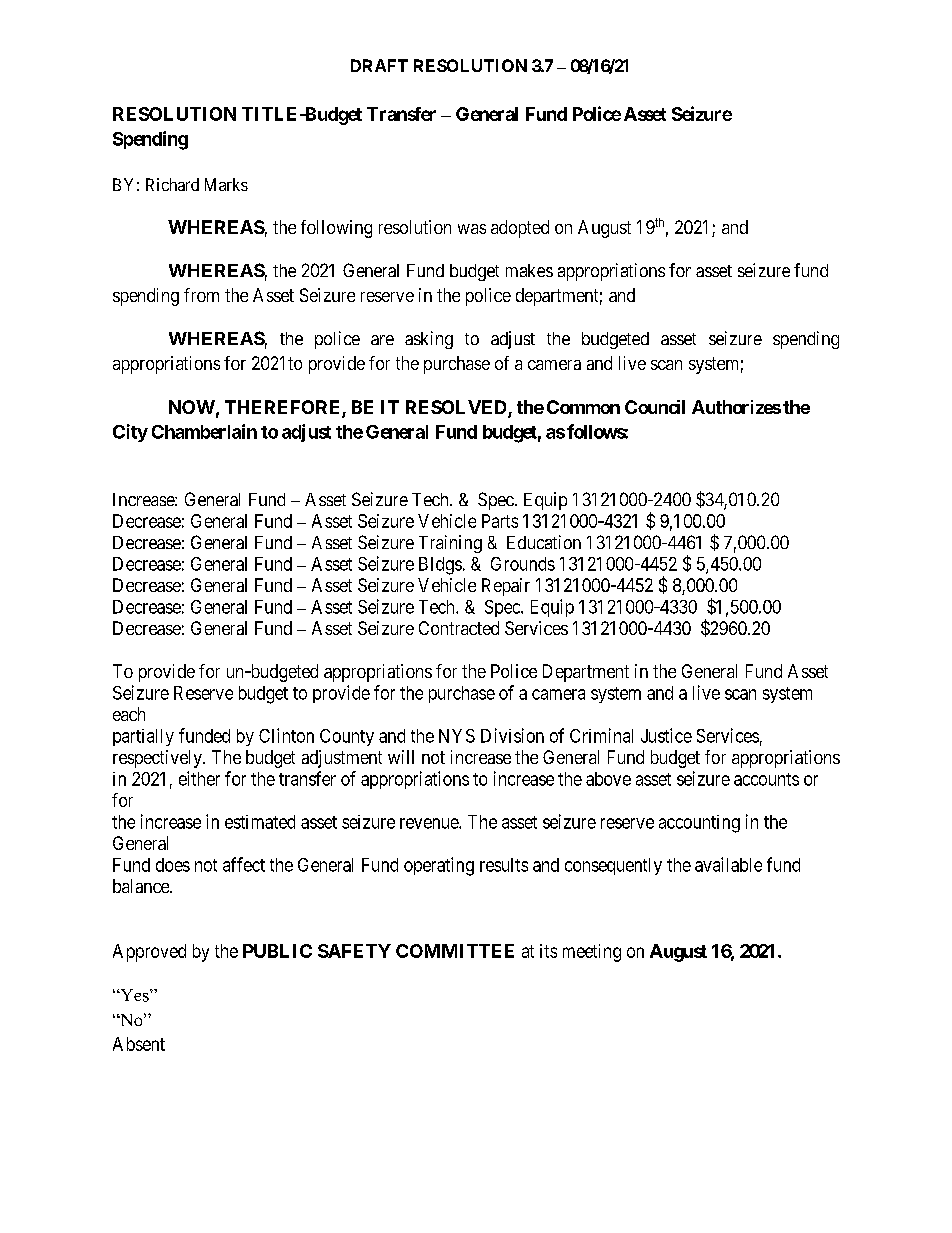 This screenshot has width=952, height=1233. What do you see at coordinates (520, 229) in the screenshot?
I see `adopted` at bounding box center [520, 229].
